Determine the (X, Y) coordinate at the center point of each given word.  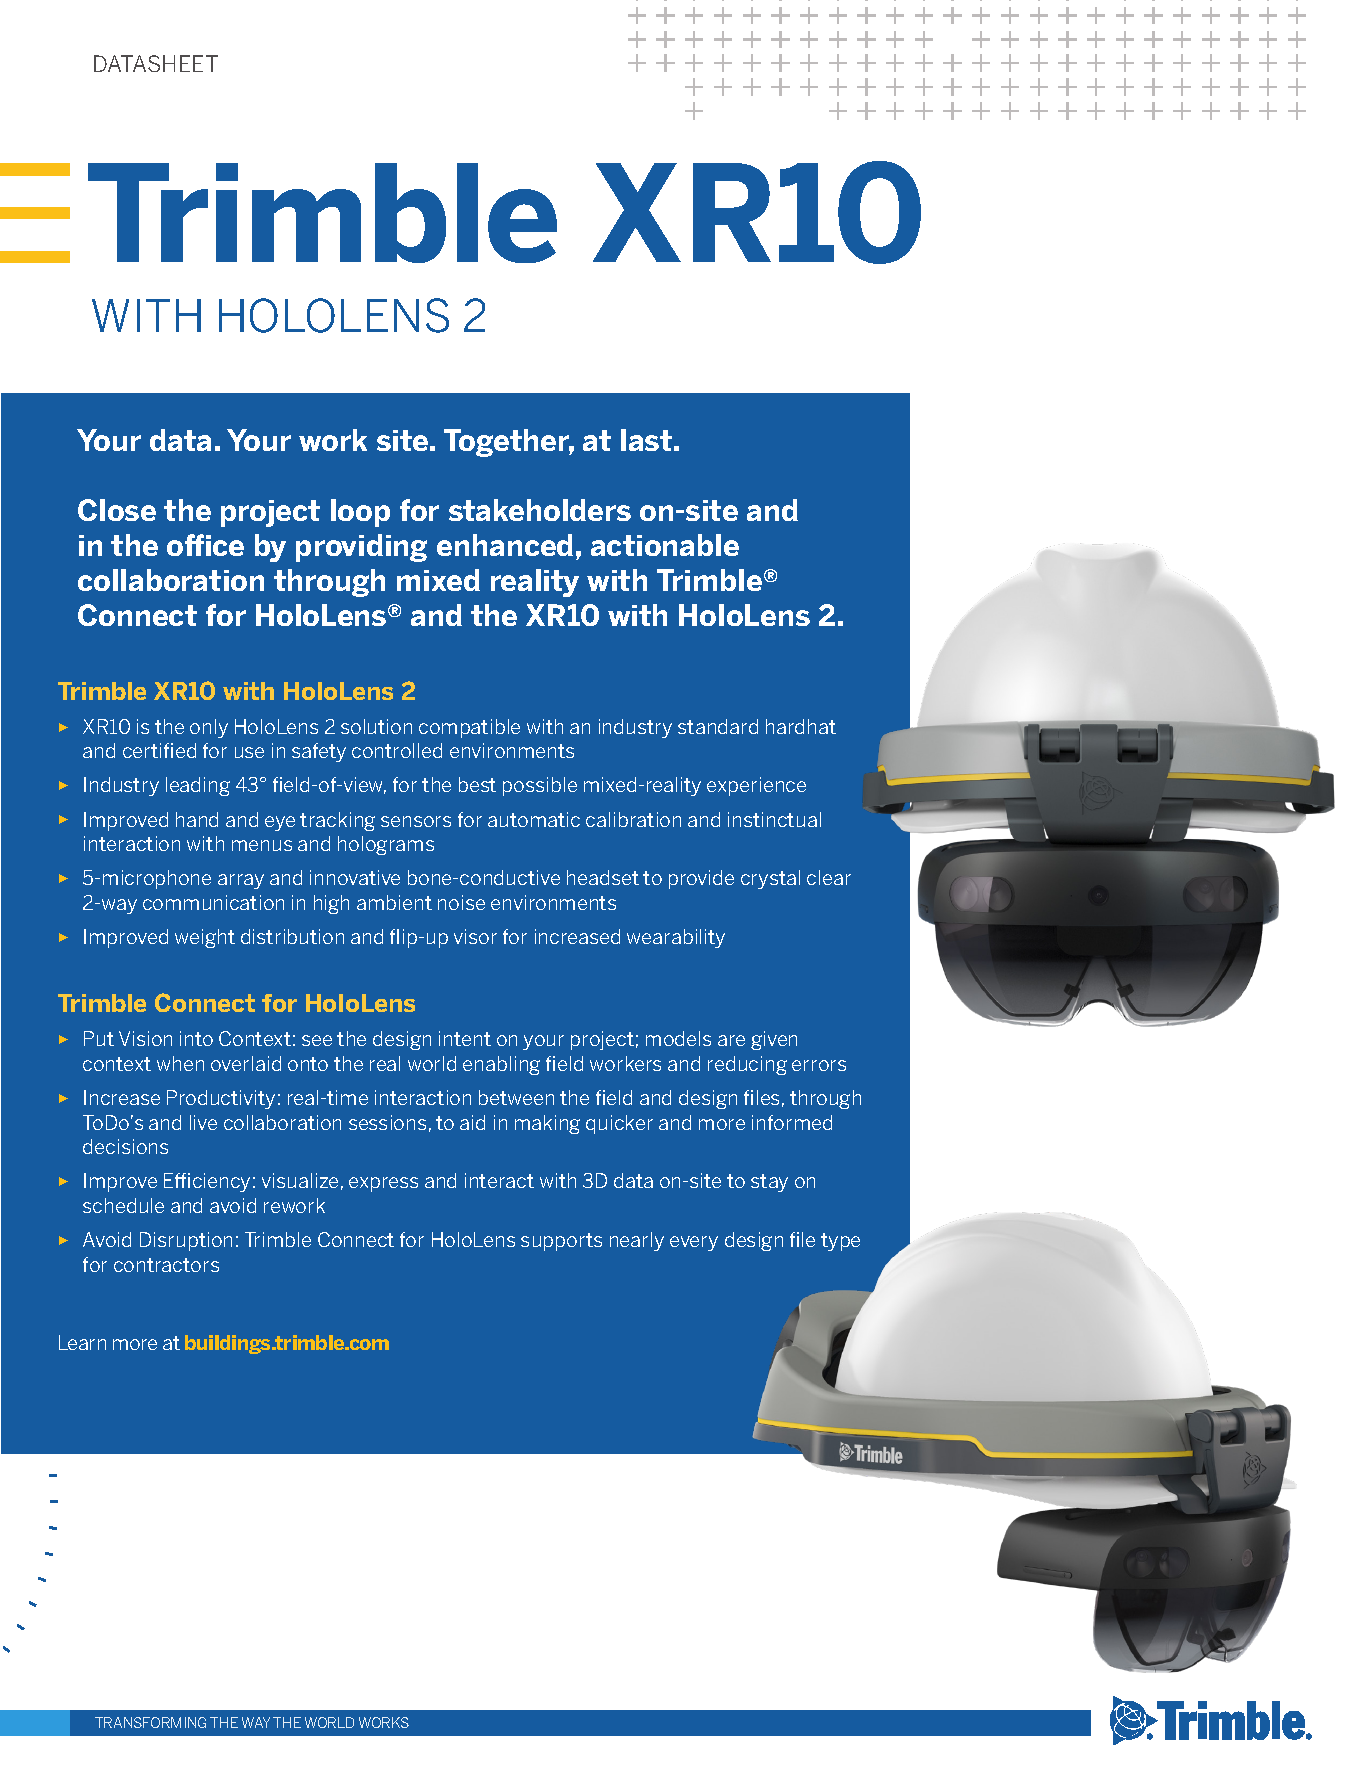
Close (117, 510)
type (840, 1242)
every (694, 1243)
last (646, 440)
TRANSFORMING (150, 1722)
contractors (166, 1265)
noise (461, 902)
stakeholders (540, 510)
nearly (637, 1241)
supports (561, 1242)
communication (213, 902)
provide (701, 879)
